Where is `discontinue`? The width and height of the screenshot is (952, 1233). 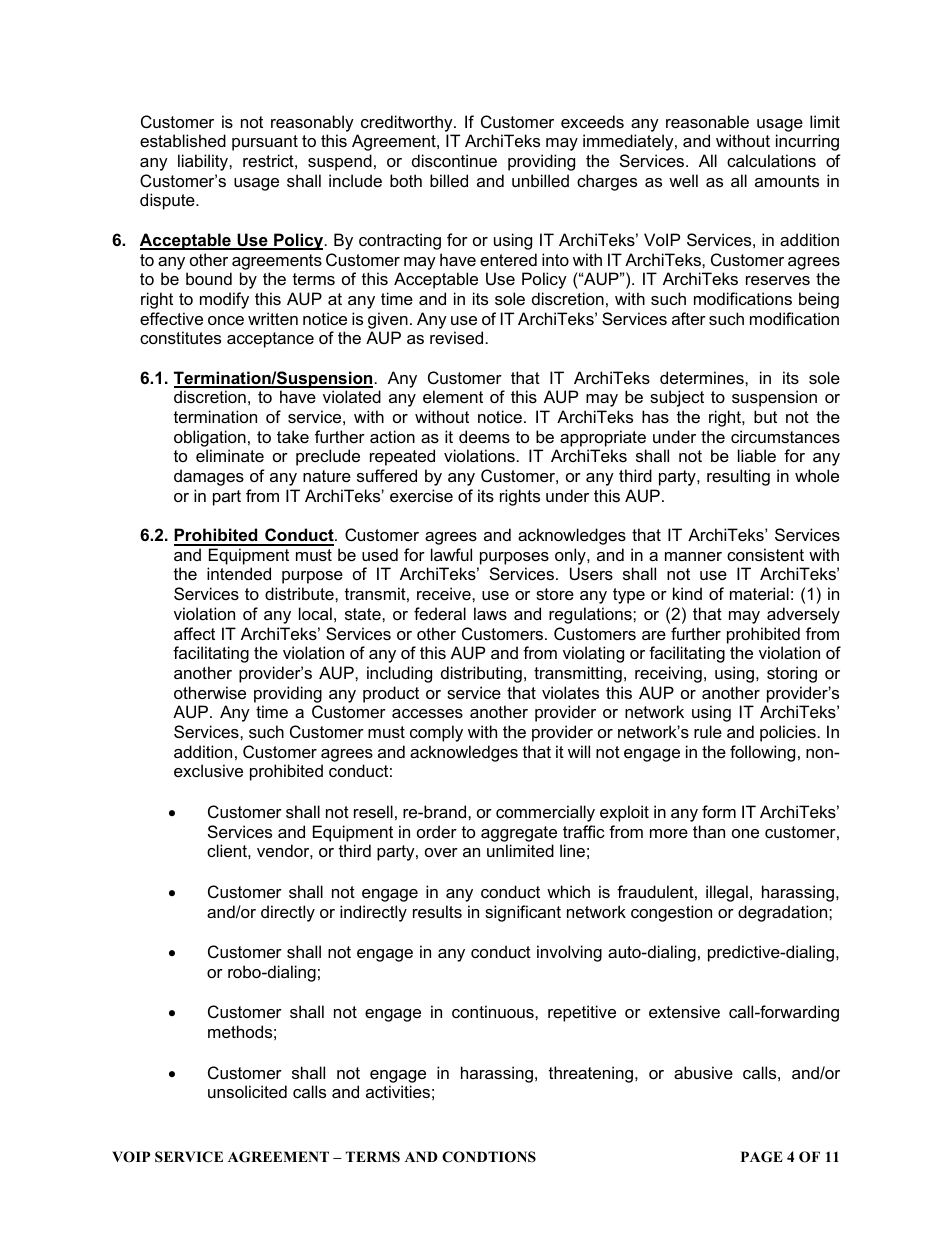 discontinue is located at coordinates (454, 160).
